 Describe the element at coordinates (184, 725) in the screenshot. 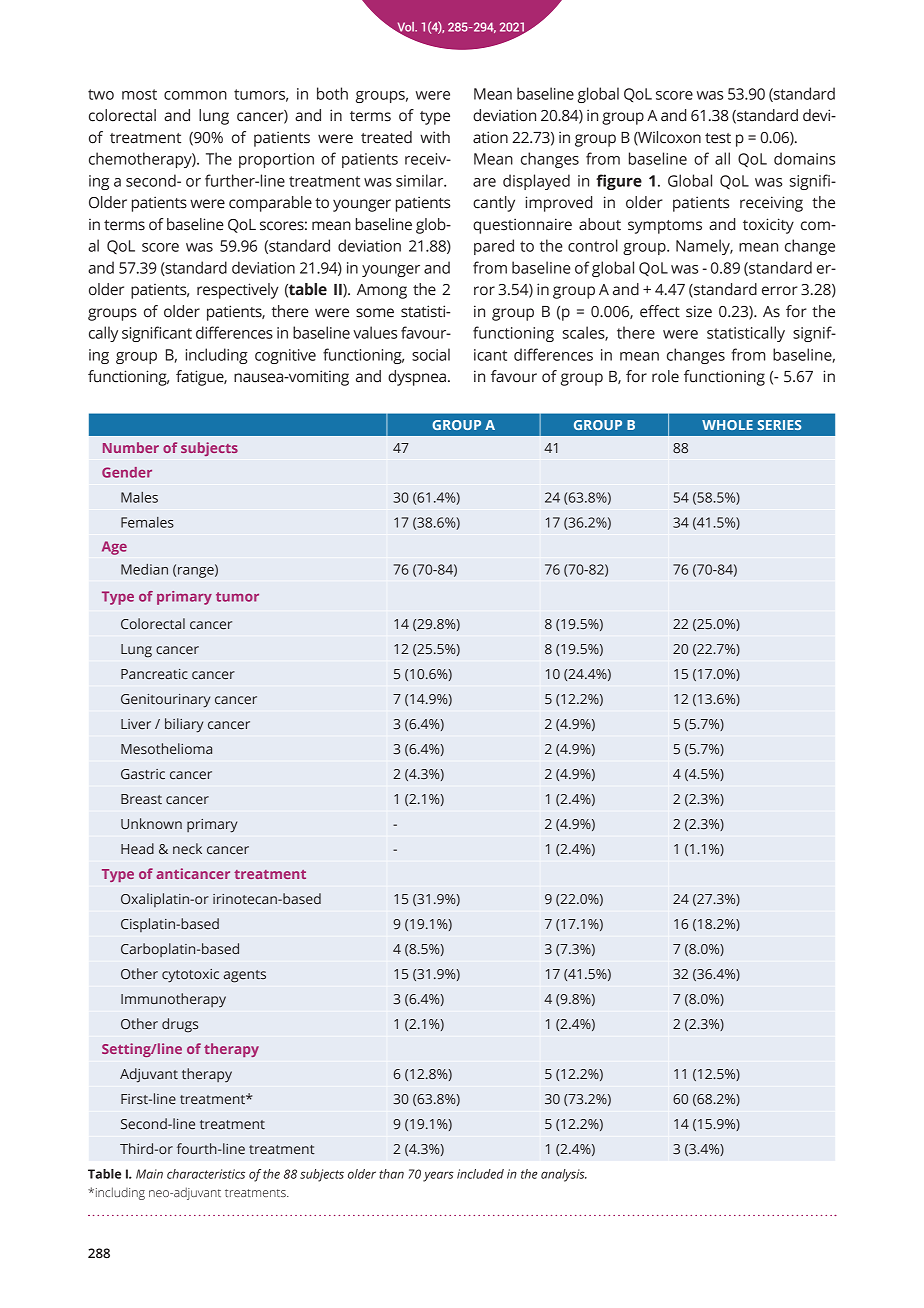

I see `biliary` at that location.
